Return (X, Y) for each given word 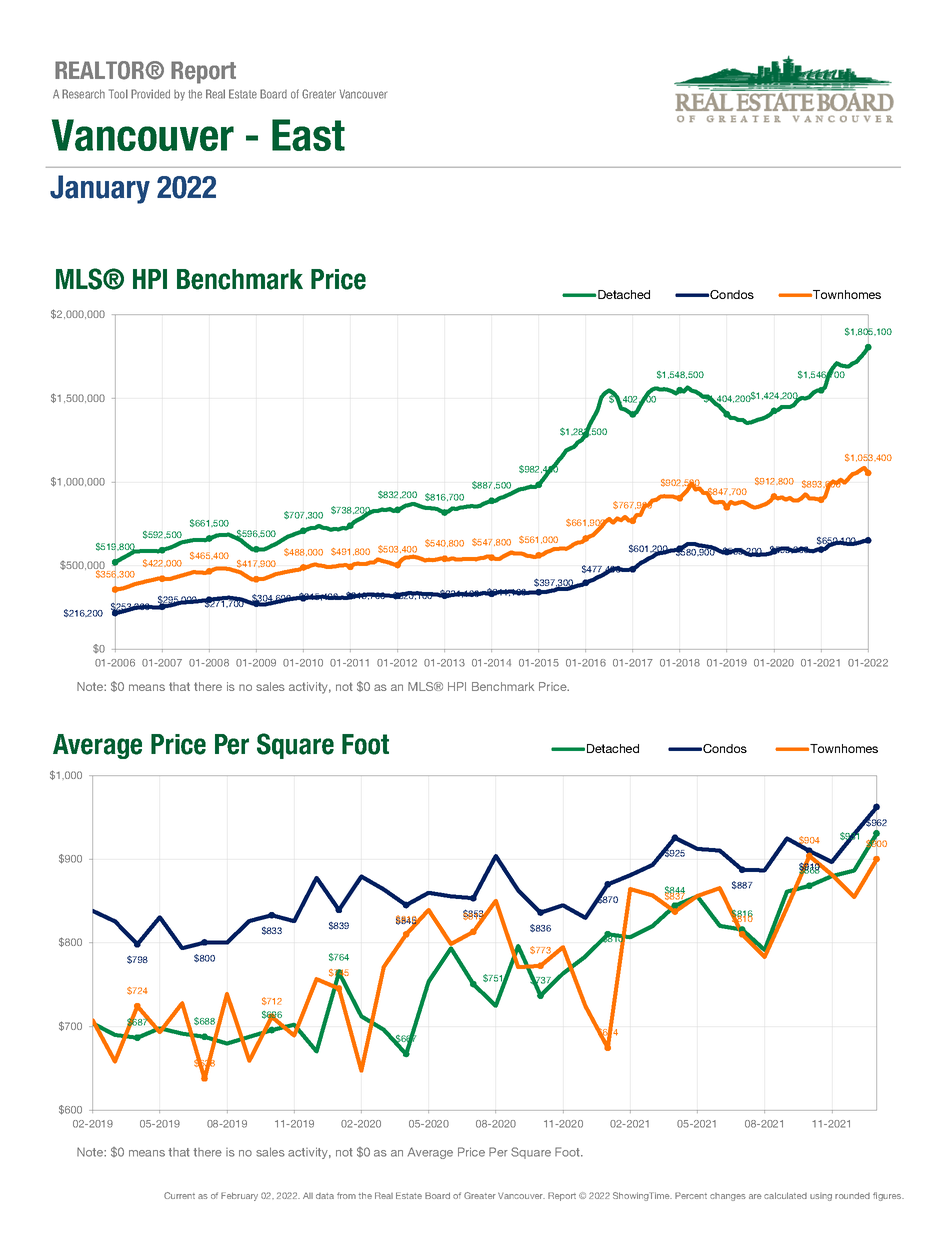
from (346, 1195)
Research (83, 94)
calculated (785, 1195)
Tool (118, 94)
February (239, 1196)
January (100, 189)
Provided (150, 94)
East (308, 135)
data (325, 1196)
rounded (852, 1195)
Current (179, 1195)
